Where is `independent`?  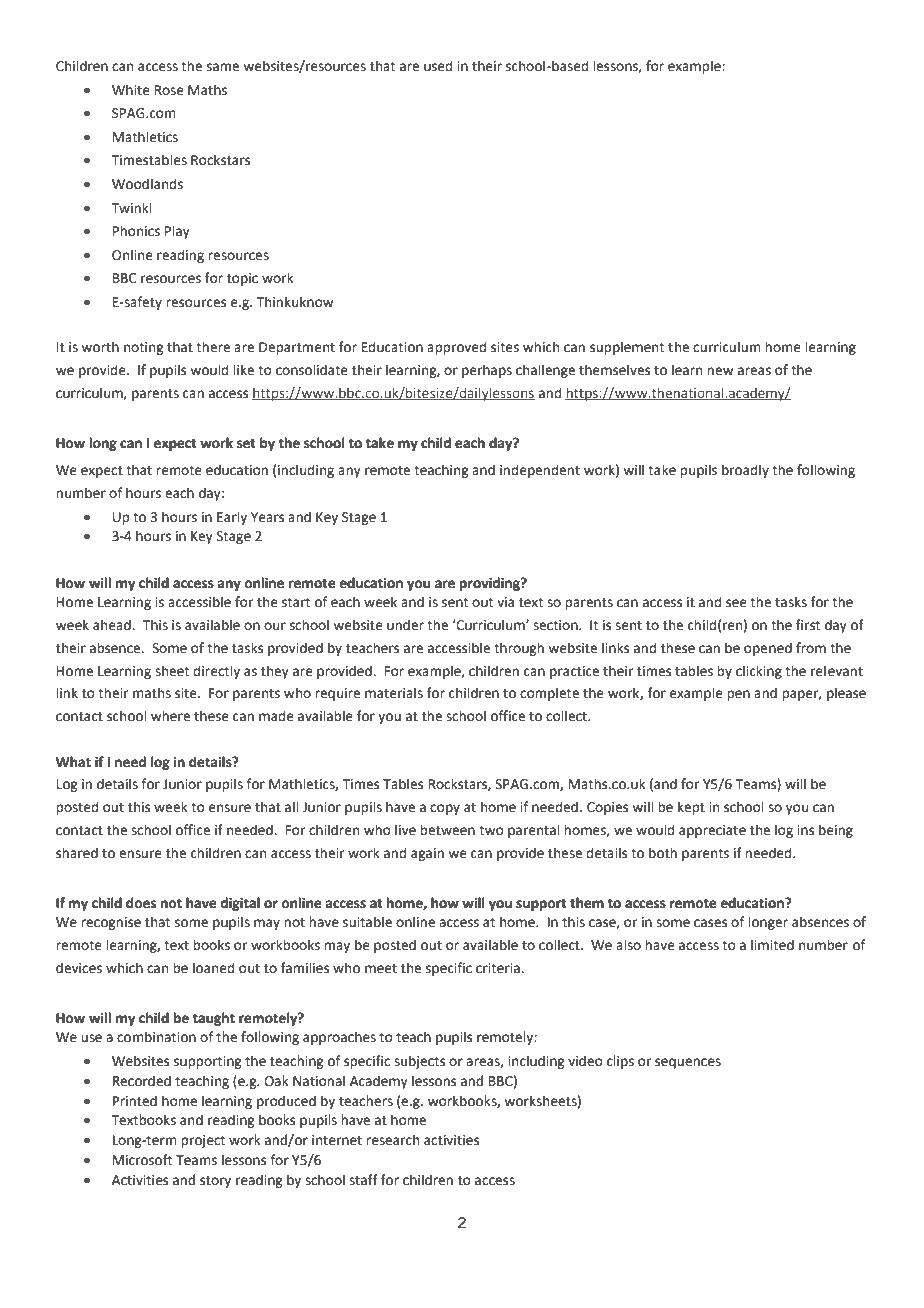 independent is located at coordinates (540, 471).
